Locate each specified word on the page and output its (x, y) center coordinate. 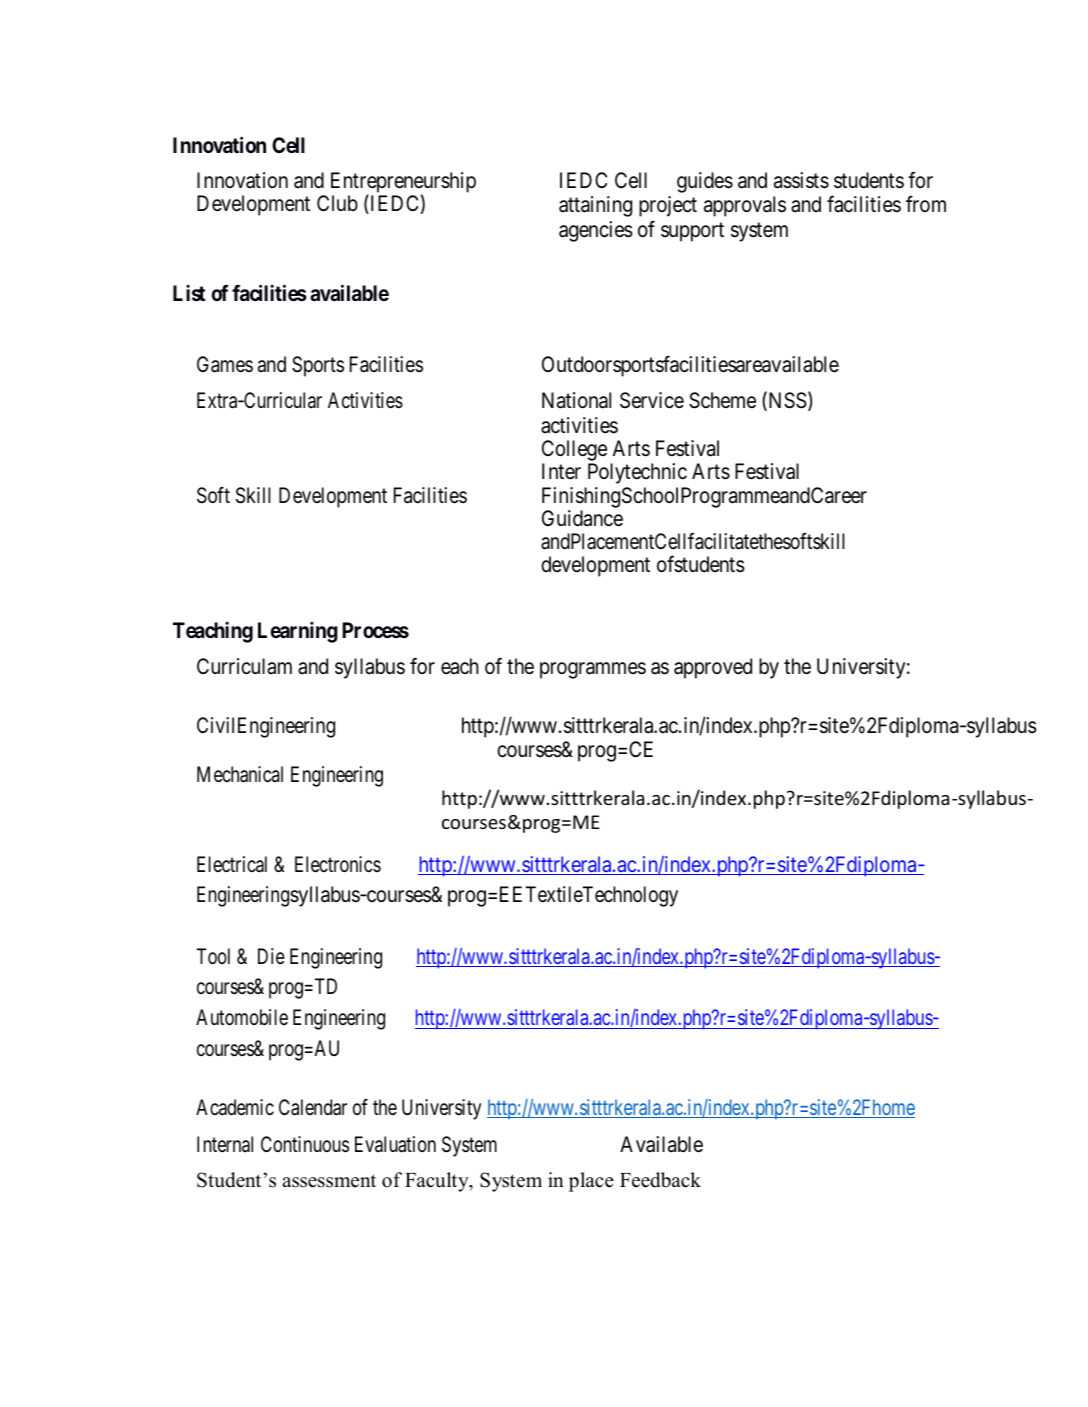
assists (801, 180)
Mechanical (240, 774)
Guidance (582, 518)
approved (713, 668)
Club (337, 203)
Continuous (305, 1144)
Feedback (660, 1180)
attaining (595, 206)
